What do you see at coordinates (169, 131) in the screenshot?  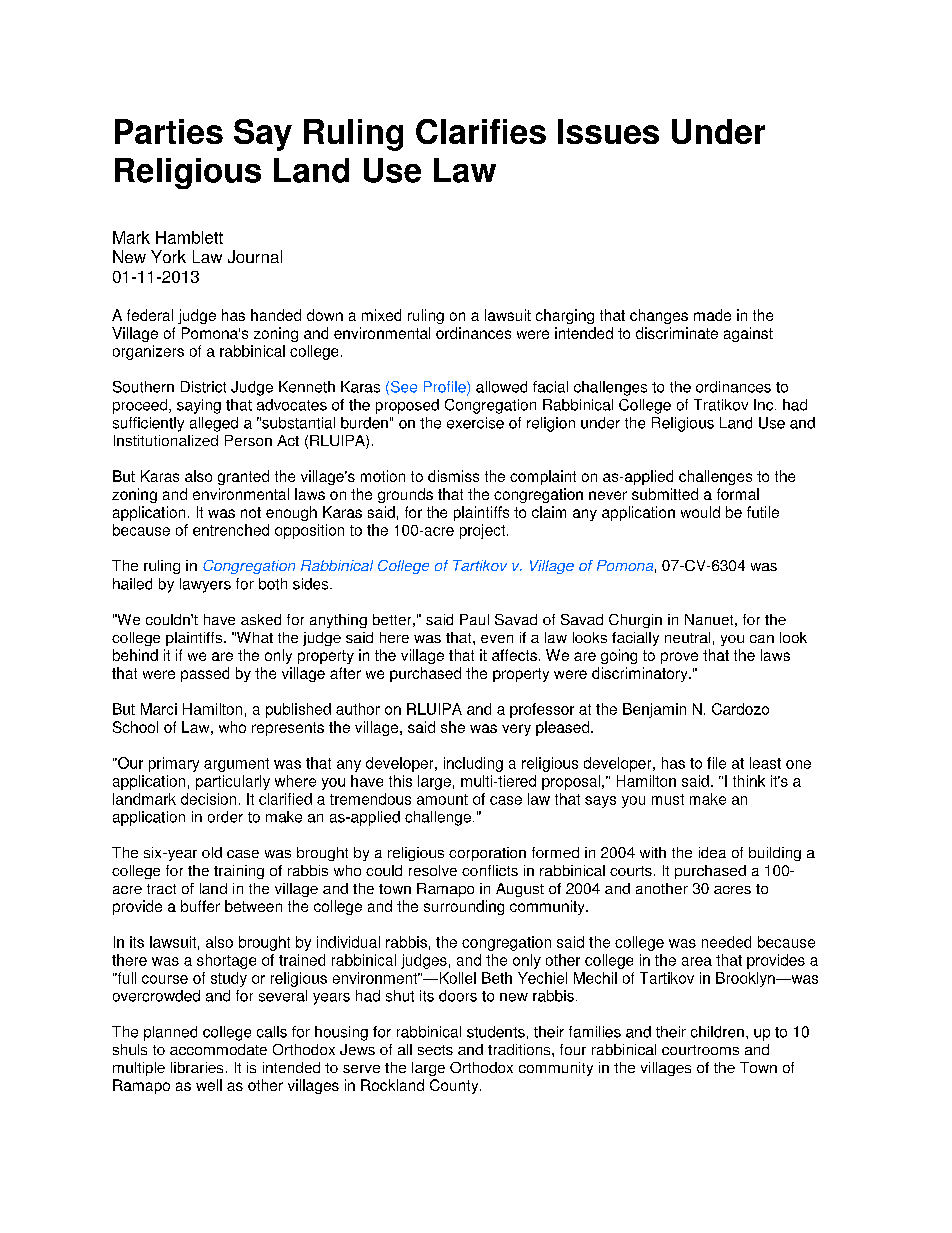 I see `Parties` at bounding box center [169, 131].
